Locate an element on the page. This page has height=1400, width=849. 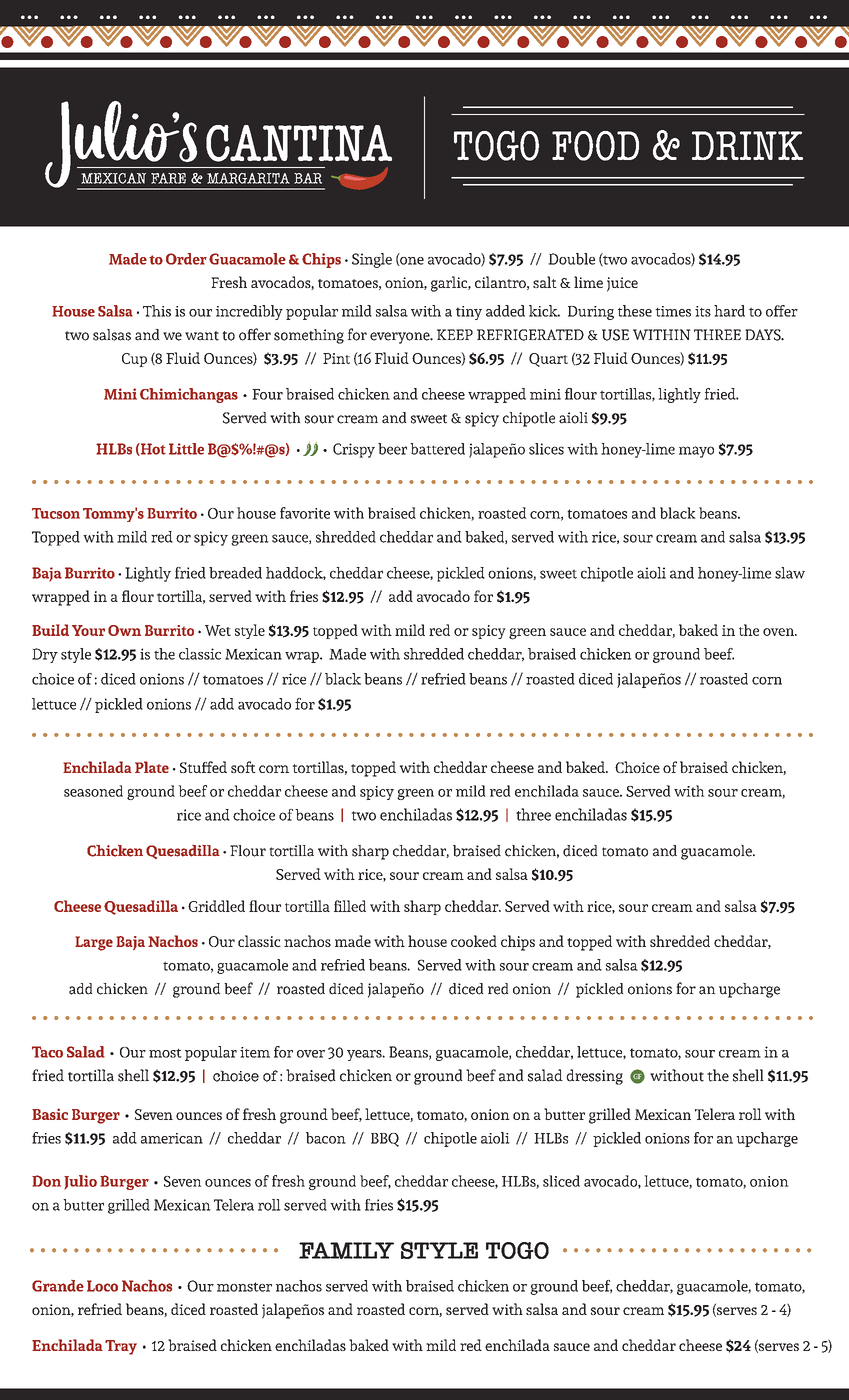
over is located at coordinates (311, 1054).
